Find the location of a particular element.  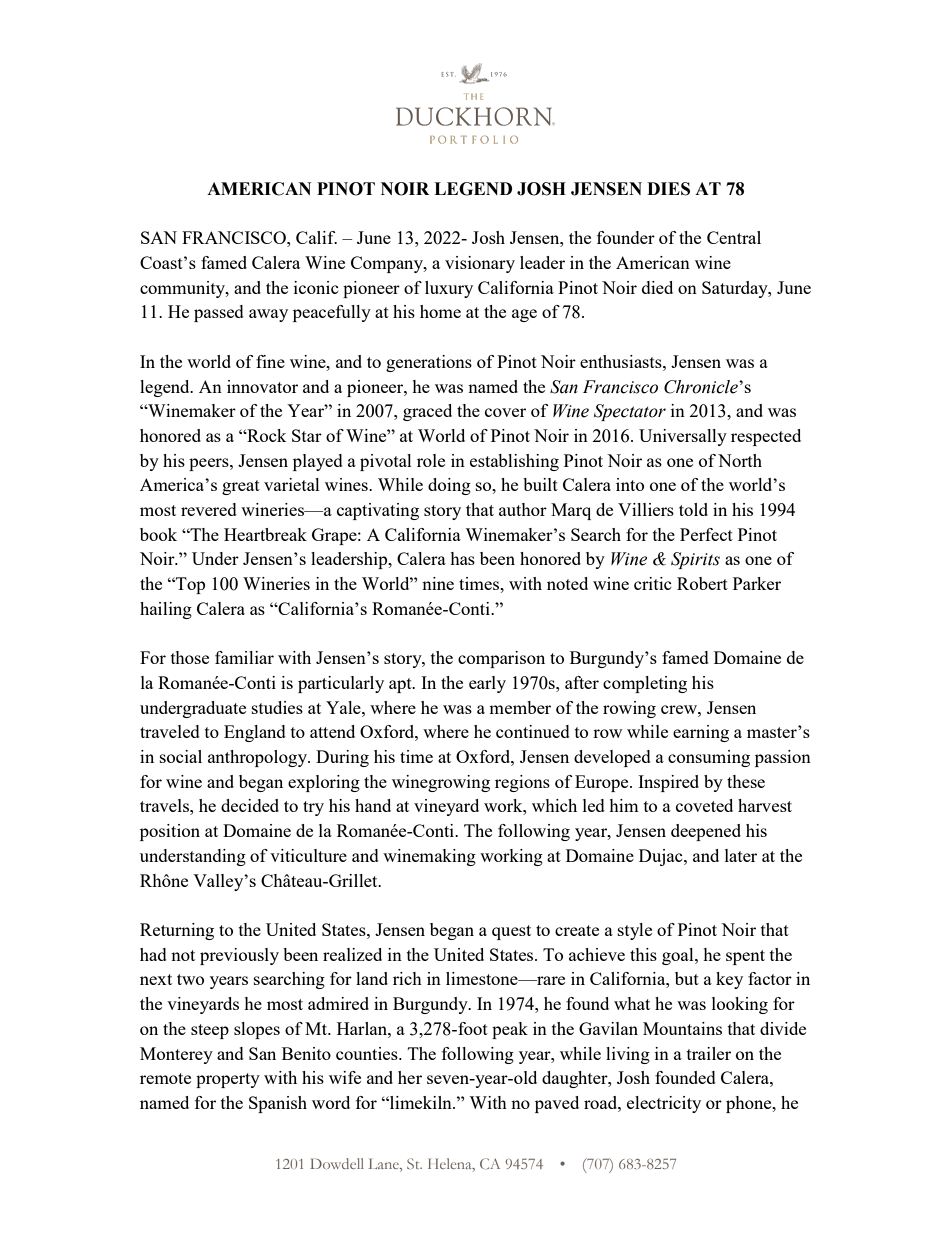

passed is located at coordinates (219, 313).
